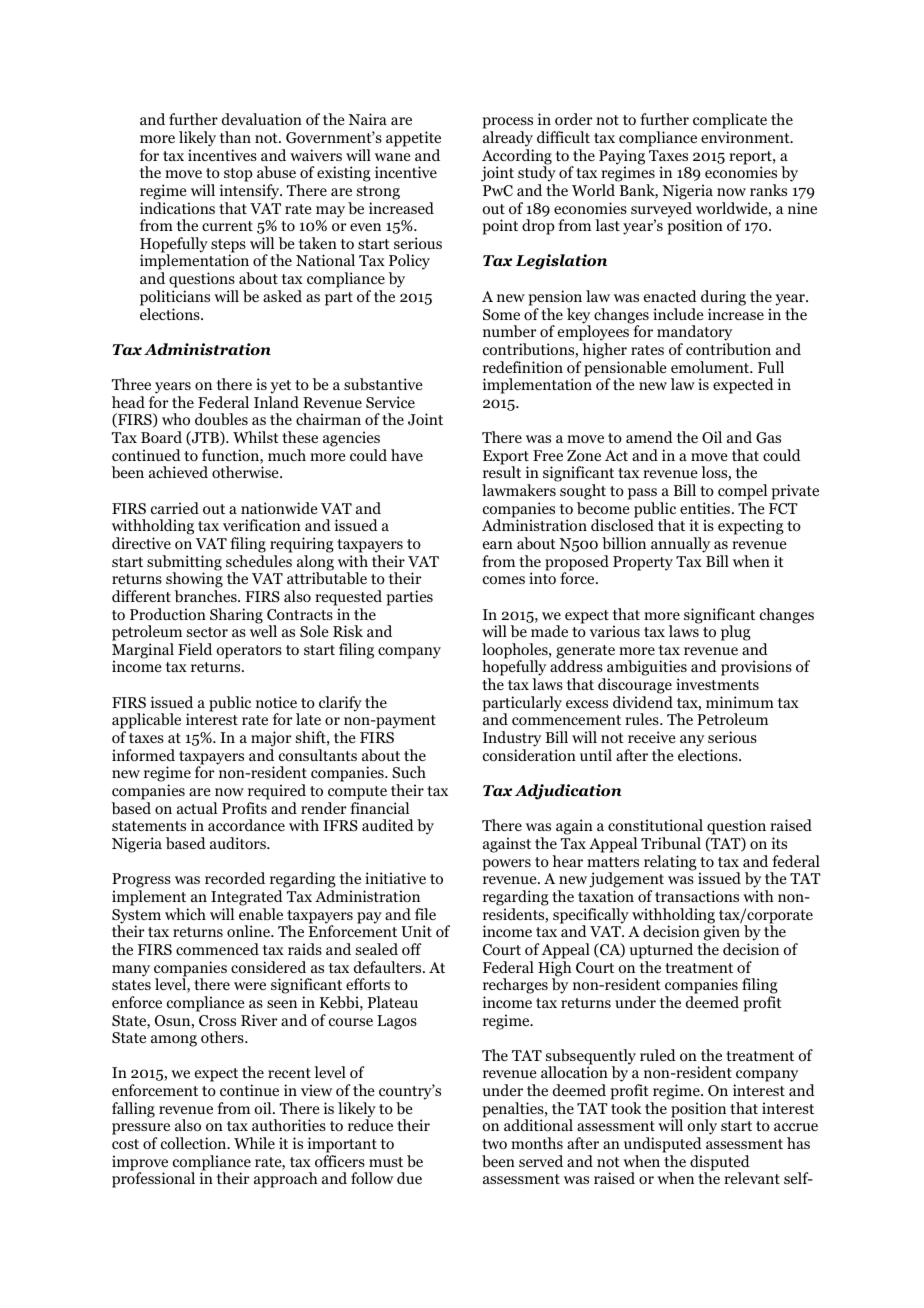 The width and height of the image is (924, 1308). Describe the element at coordinates (702, 1128) in the image. I see `only` at that location.
